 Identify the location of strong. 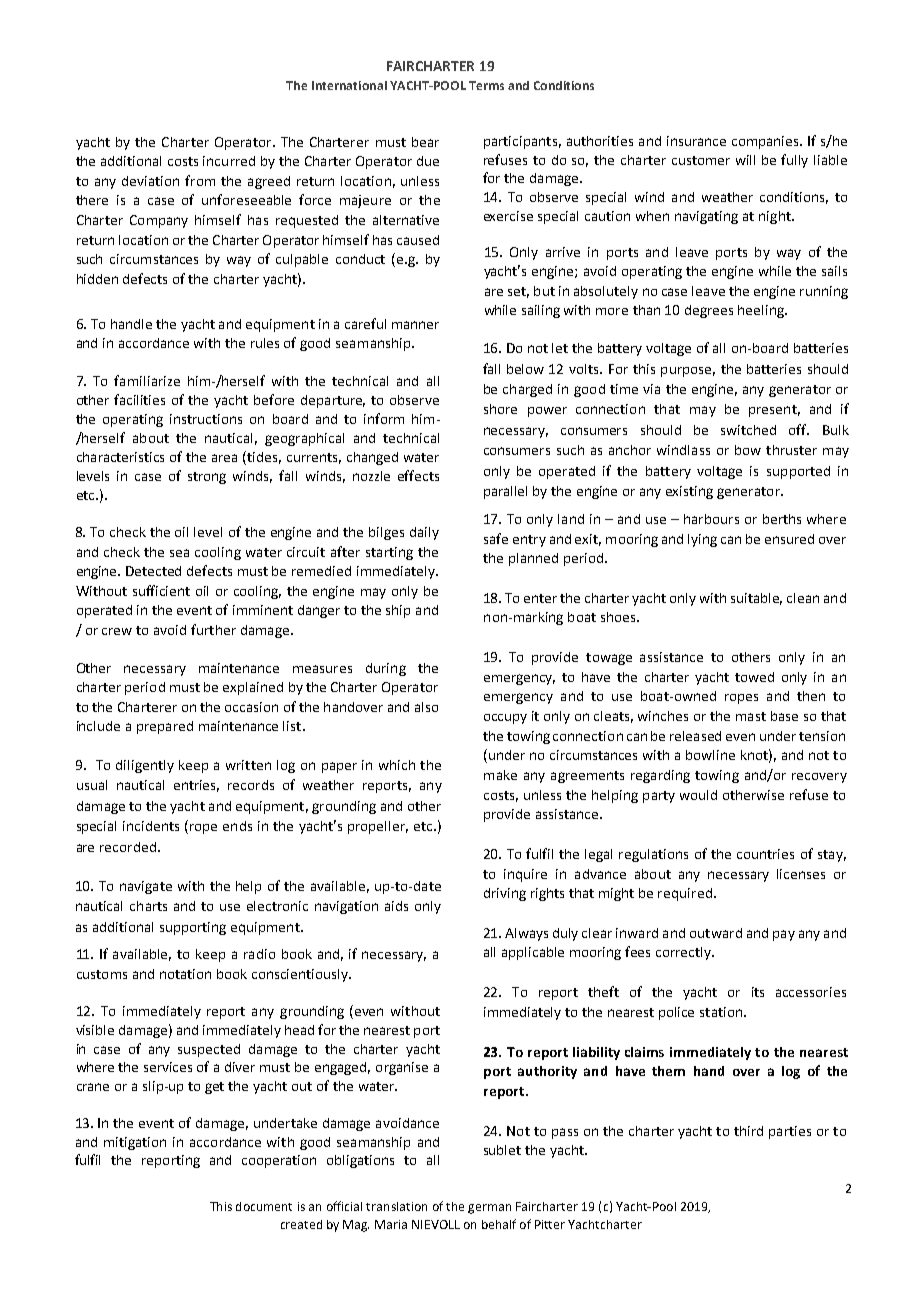
(207, 478).
